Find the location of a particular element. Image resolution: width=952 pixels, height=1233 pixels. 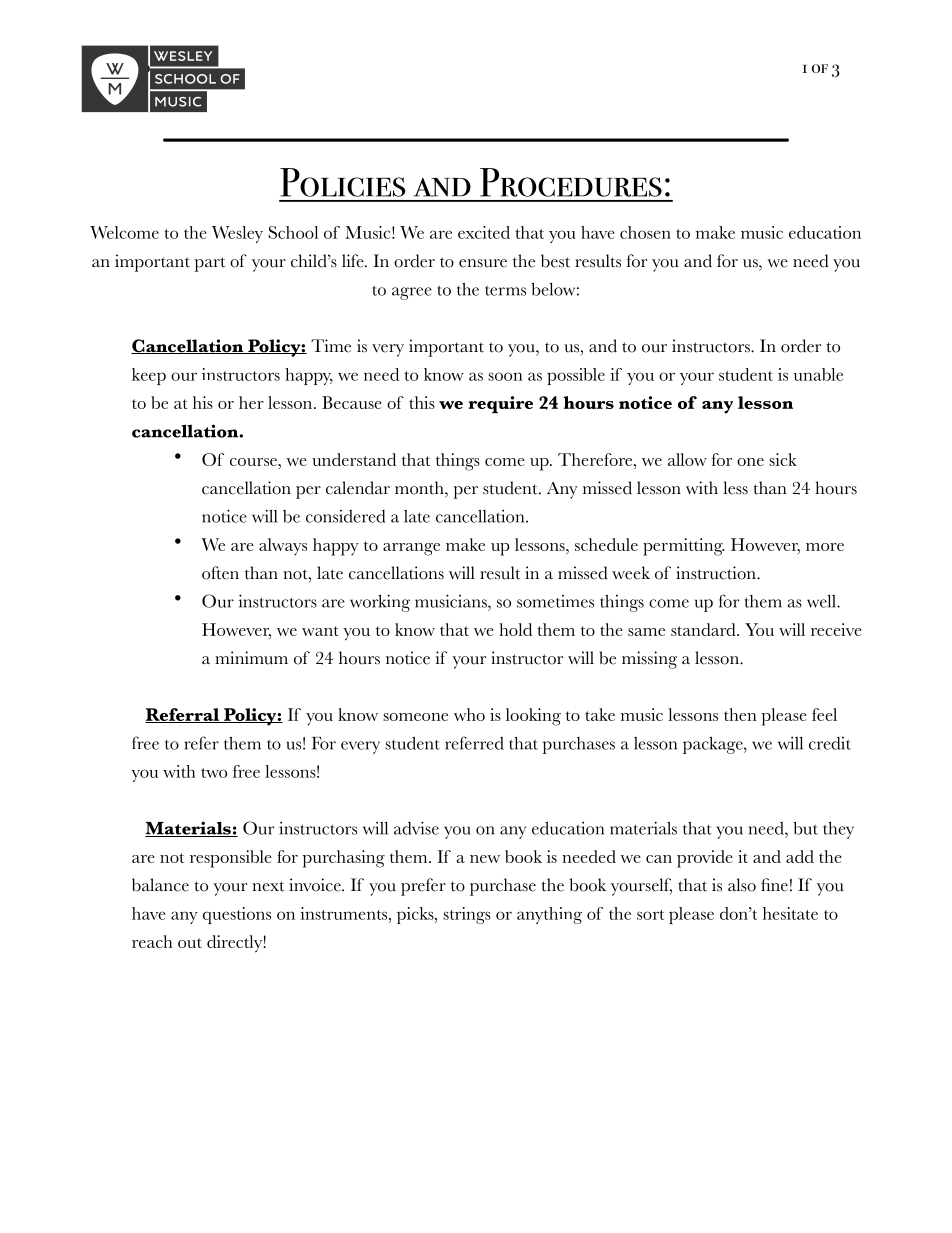

who is located at coordinates (469, 714).
